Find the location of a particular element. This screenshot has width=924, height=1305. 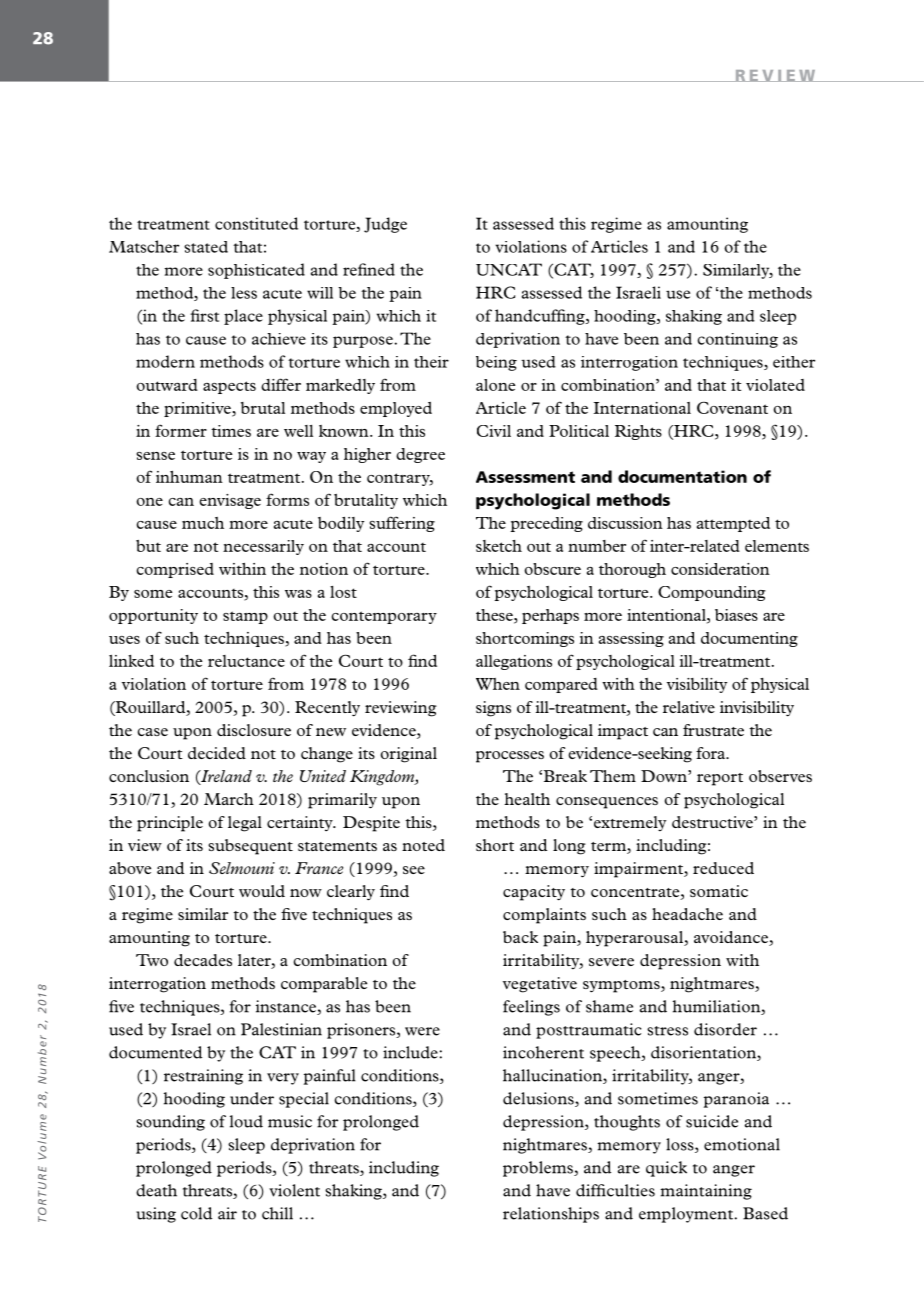

signs is located at coordinates (493, 709).
